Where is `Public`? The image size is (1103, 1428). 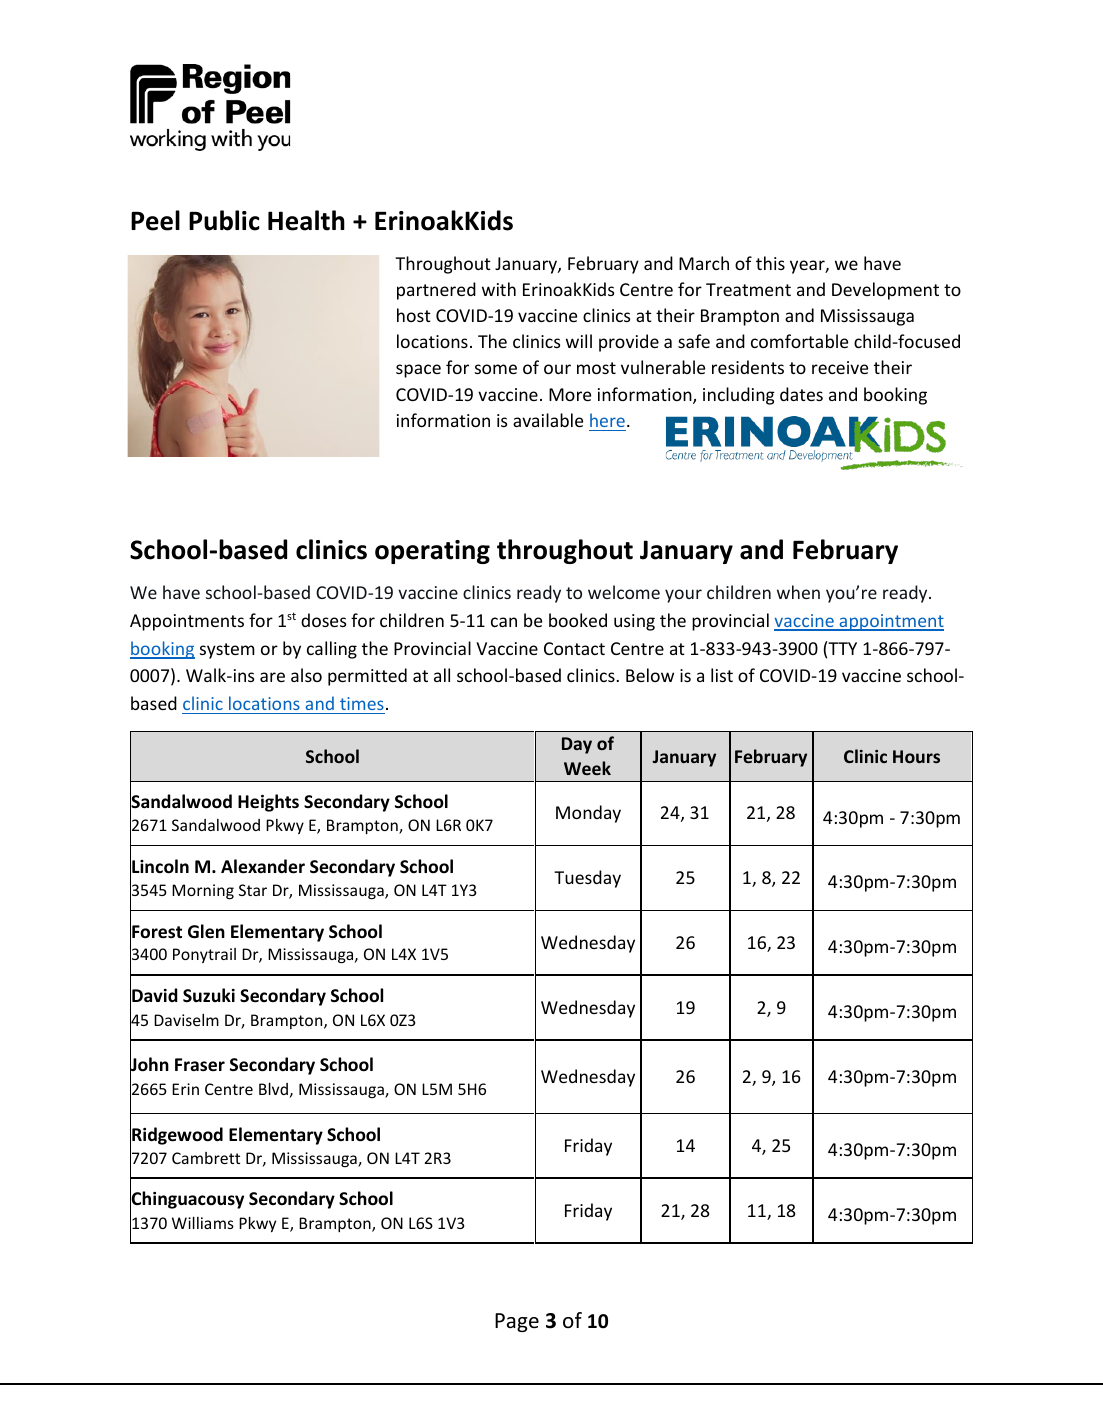 Public is located at coordinates (224, 220).
